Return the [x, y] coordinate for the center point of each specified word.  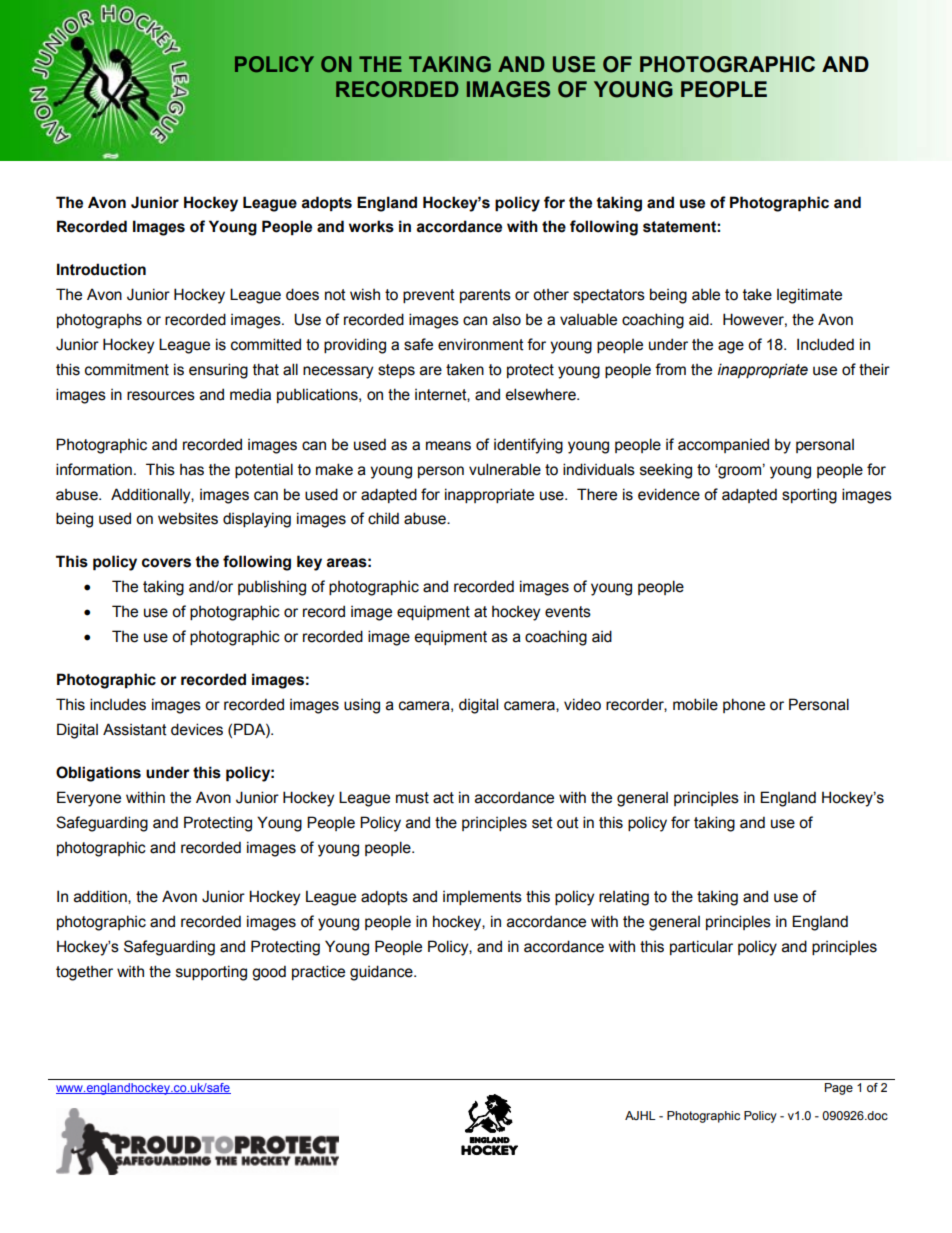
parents [485, 296]
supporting [211, 973]
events [568, 612]
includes [118, 704]
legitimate [809, 296]
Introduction [101, 269]
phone [744, 705]
